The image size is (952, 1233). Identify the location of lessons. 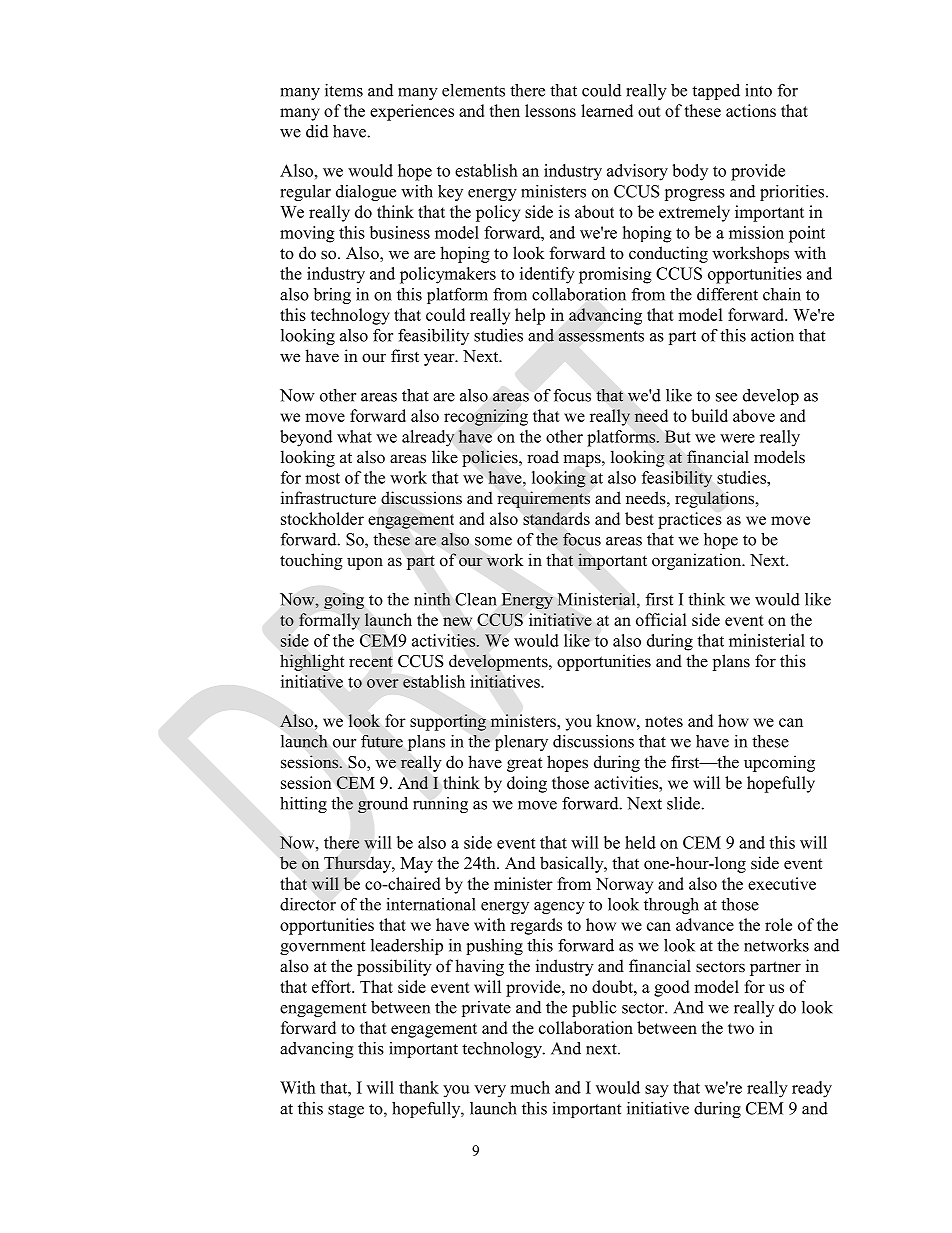
(550, 110).
